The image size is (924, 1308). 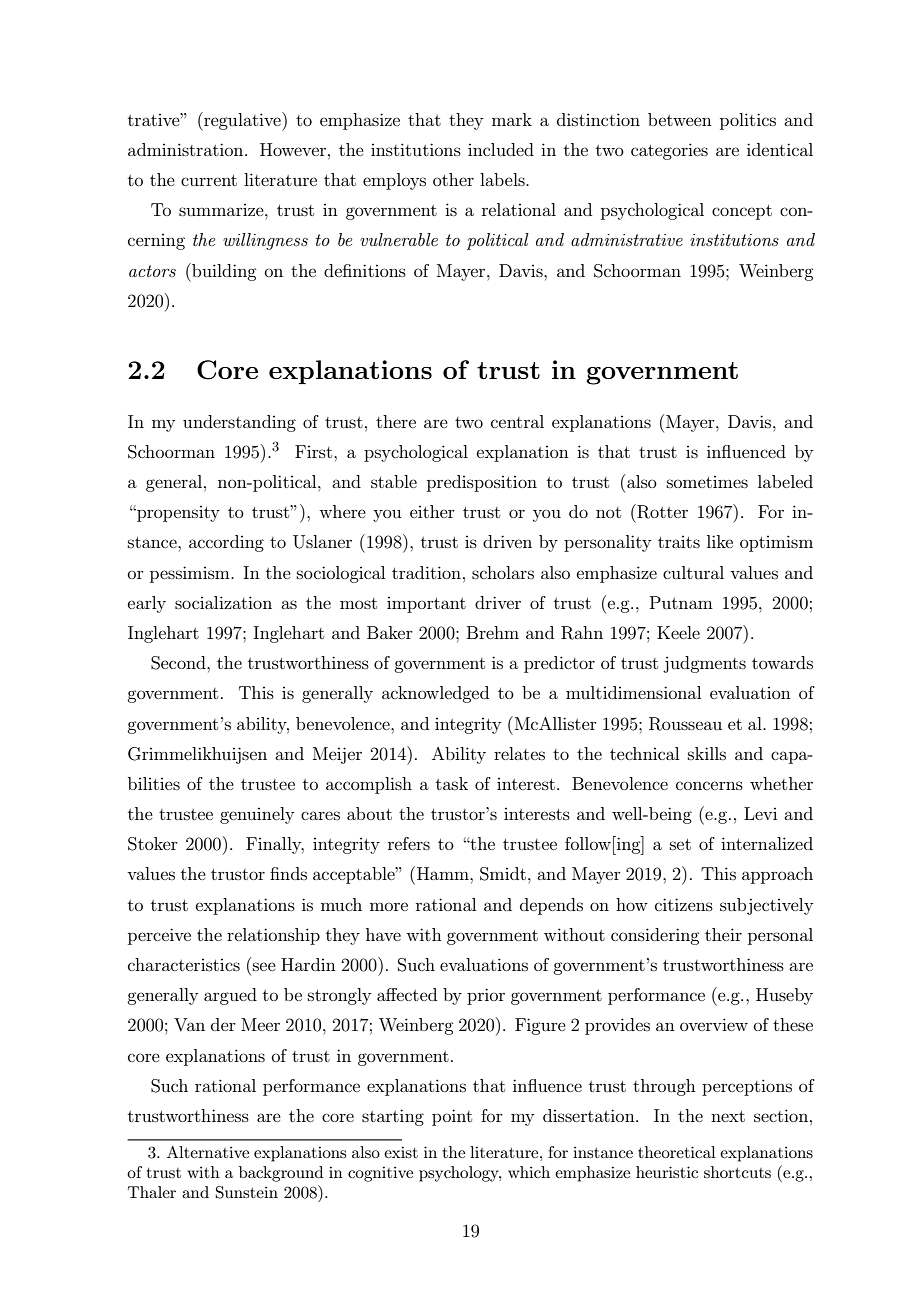 What do you see at coordinates (704, 664) in the document?
I see `judgments` at bounding box center [704, 664].
